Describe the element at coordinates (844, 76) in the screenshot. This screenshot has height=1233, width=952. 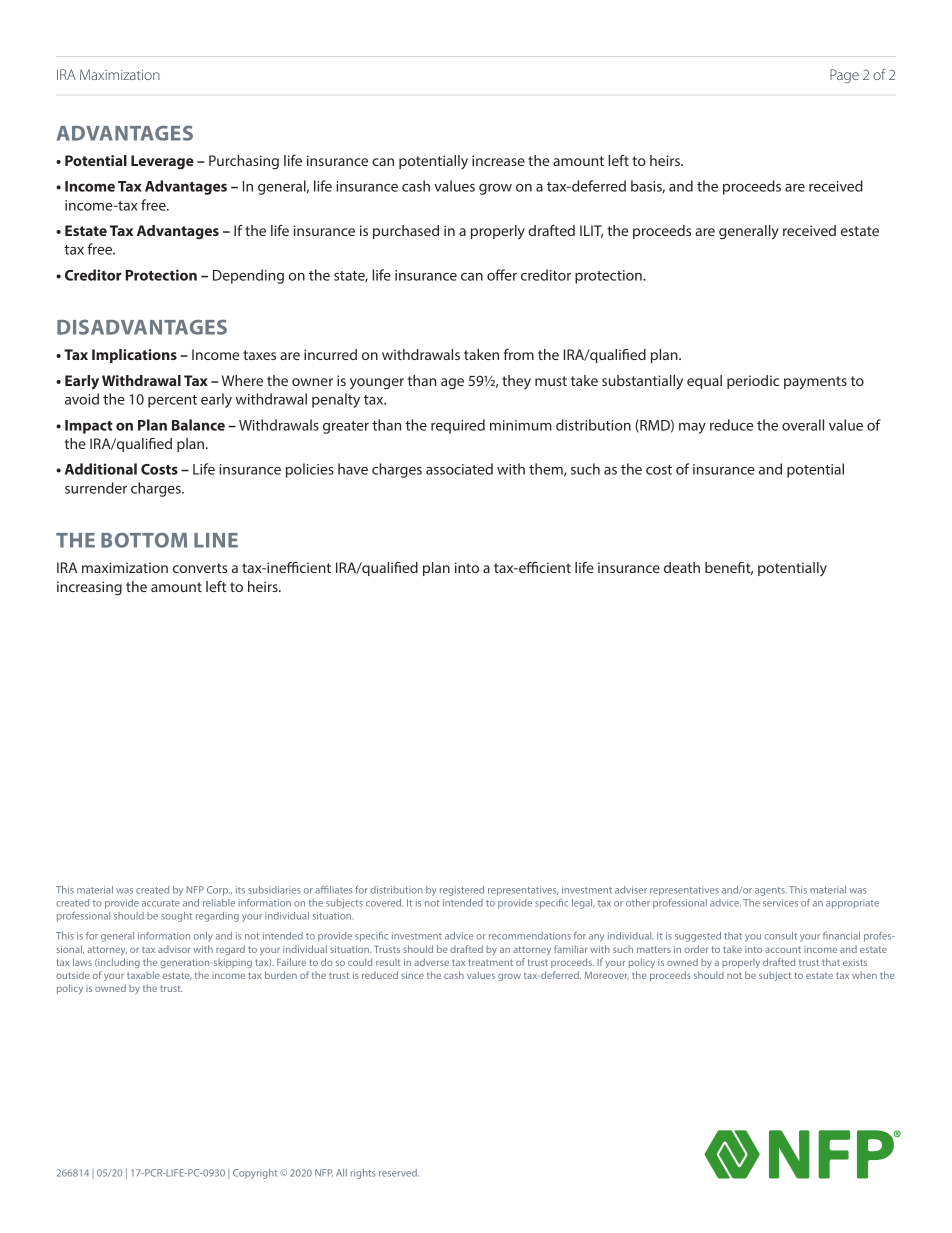
I see `Page` at that location.
